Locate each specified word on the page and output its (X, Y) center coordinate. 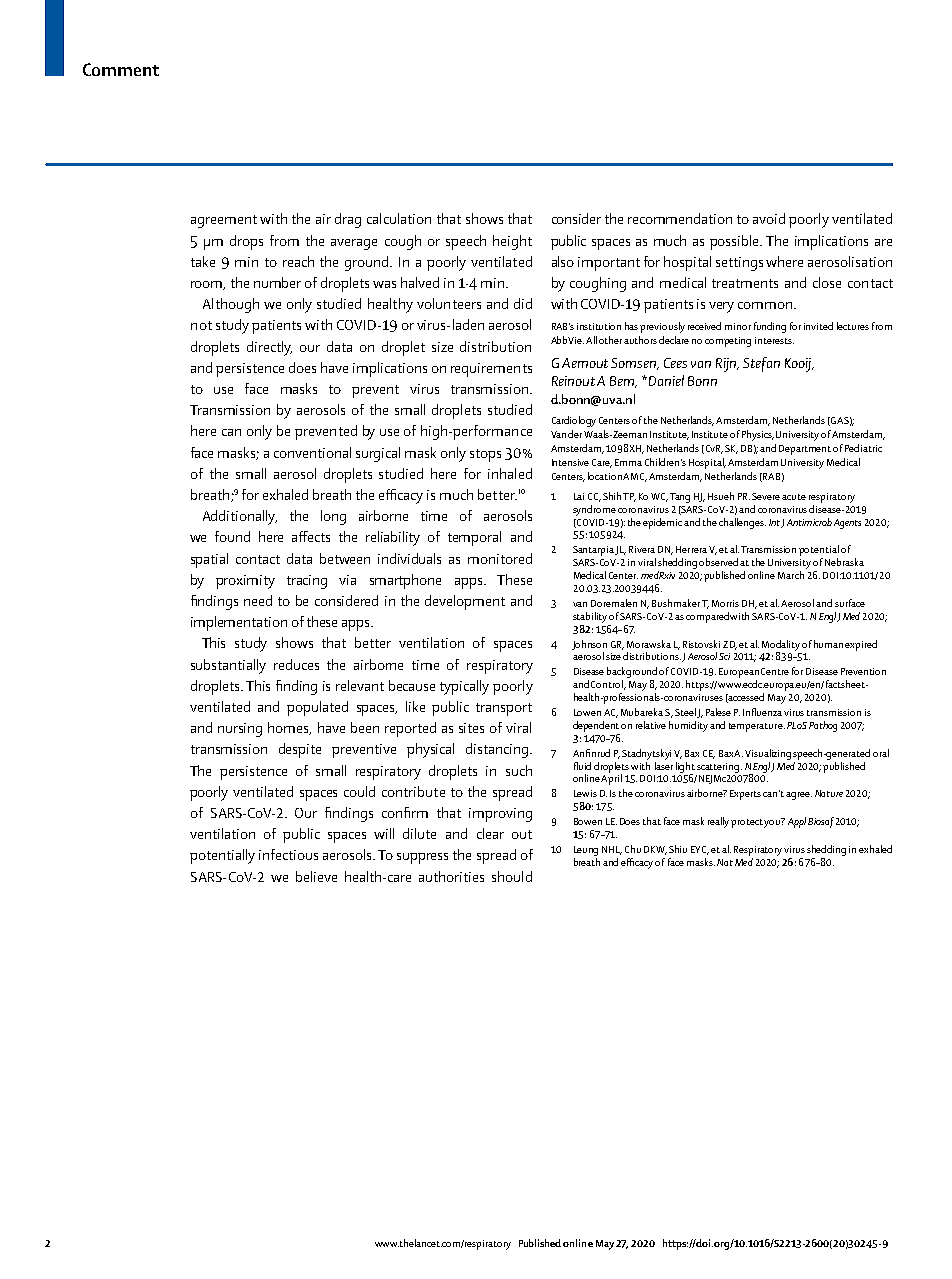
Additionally (240, 517)
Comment (121, 69)
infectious (288, 854)
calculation (399, 218)
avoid (769, 218)
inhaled (510, 473)
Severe (766, 496)
